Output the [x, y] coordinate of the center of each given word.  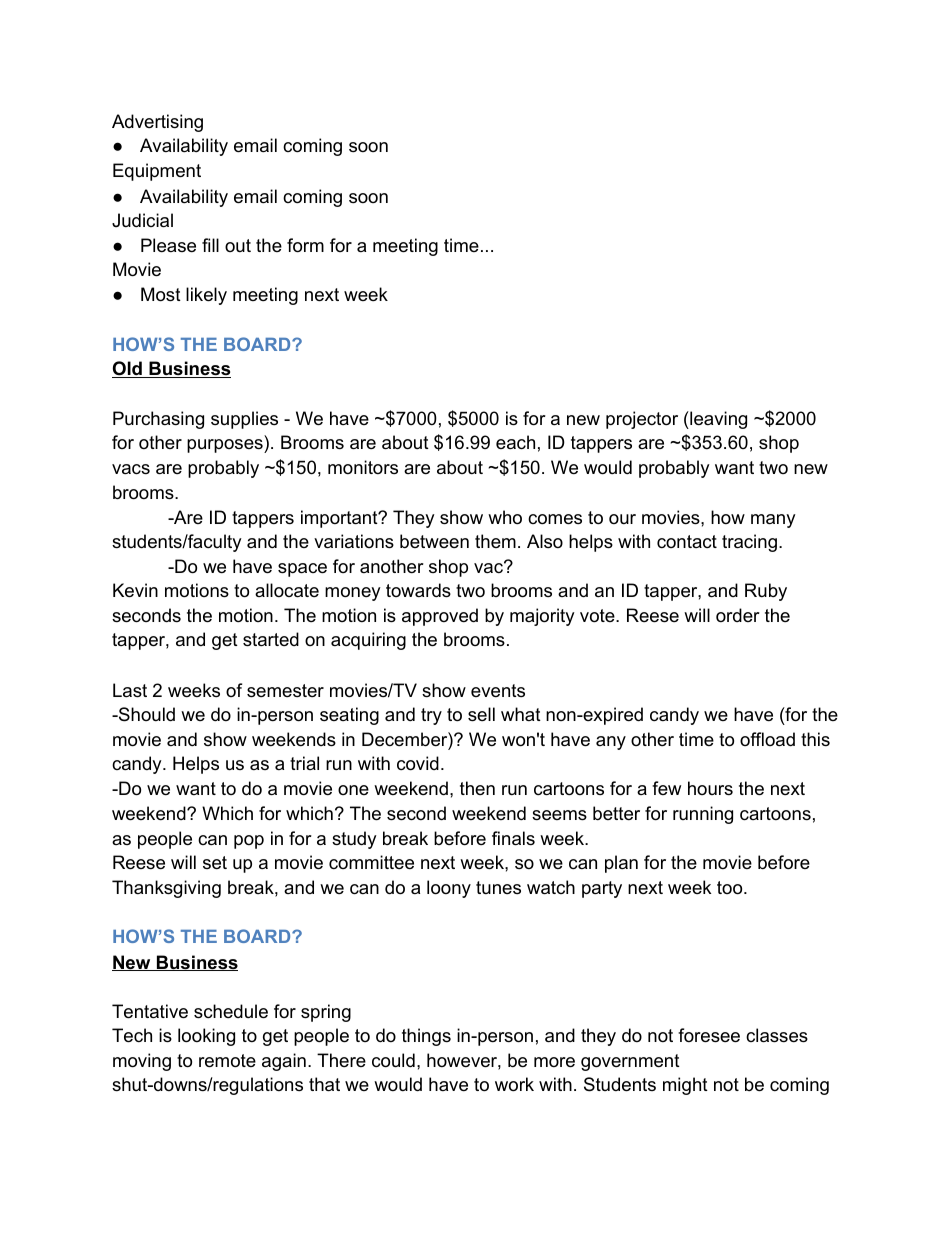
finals [513, 838]
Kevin [135, 590]
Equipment [157, 172]
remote [227, 1061]
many [773, 521]
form [305, 245]
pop [249, 842]
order [738, 615]
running [703, 815]
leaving [717, 420]
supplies [244, 420]
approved [440, 617]
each [515, 442]
